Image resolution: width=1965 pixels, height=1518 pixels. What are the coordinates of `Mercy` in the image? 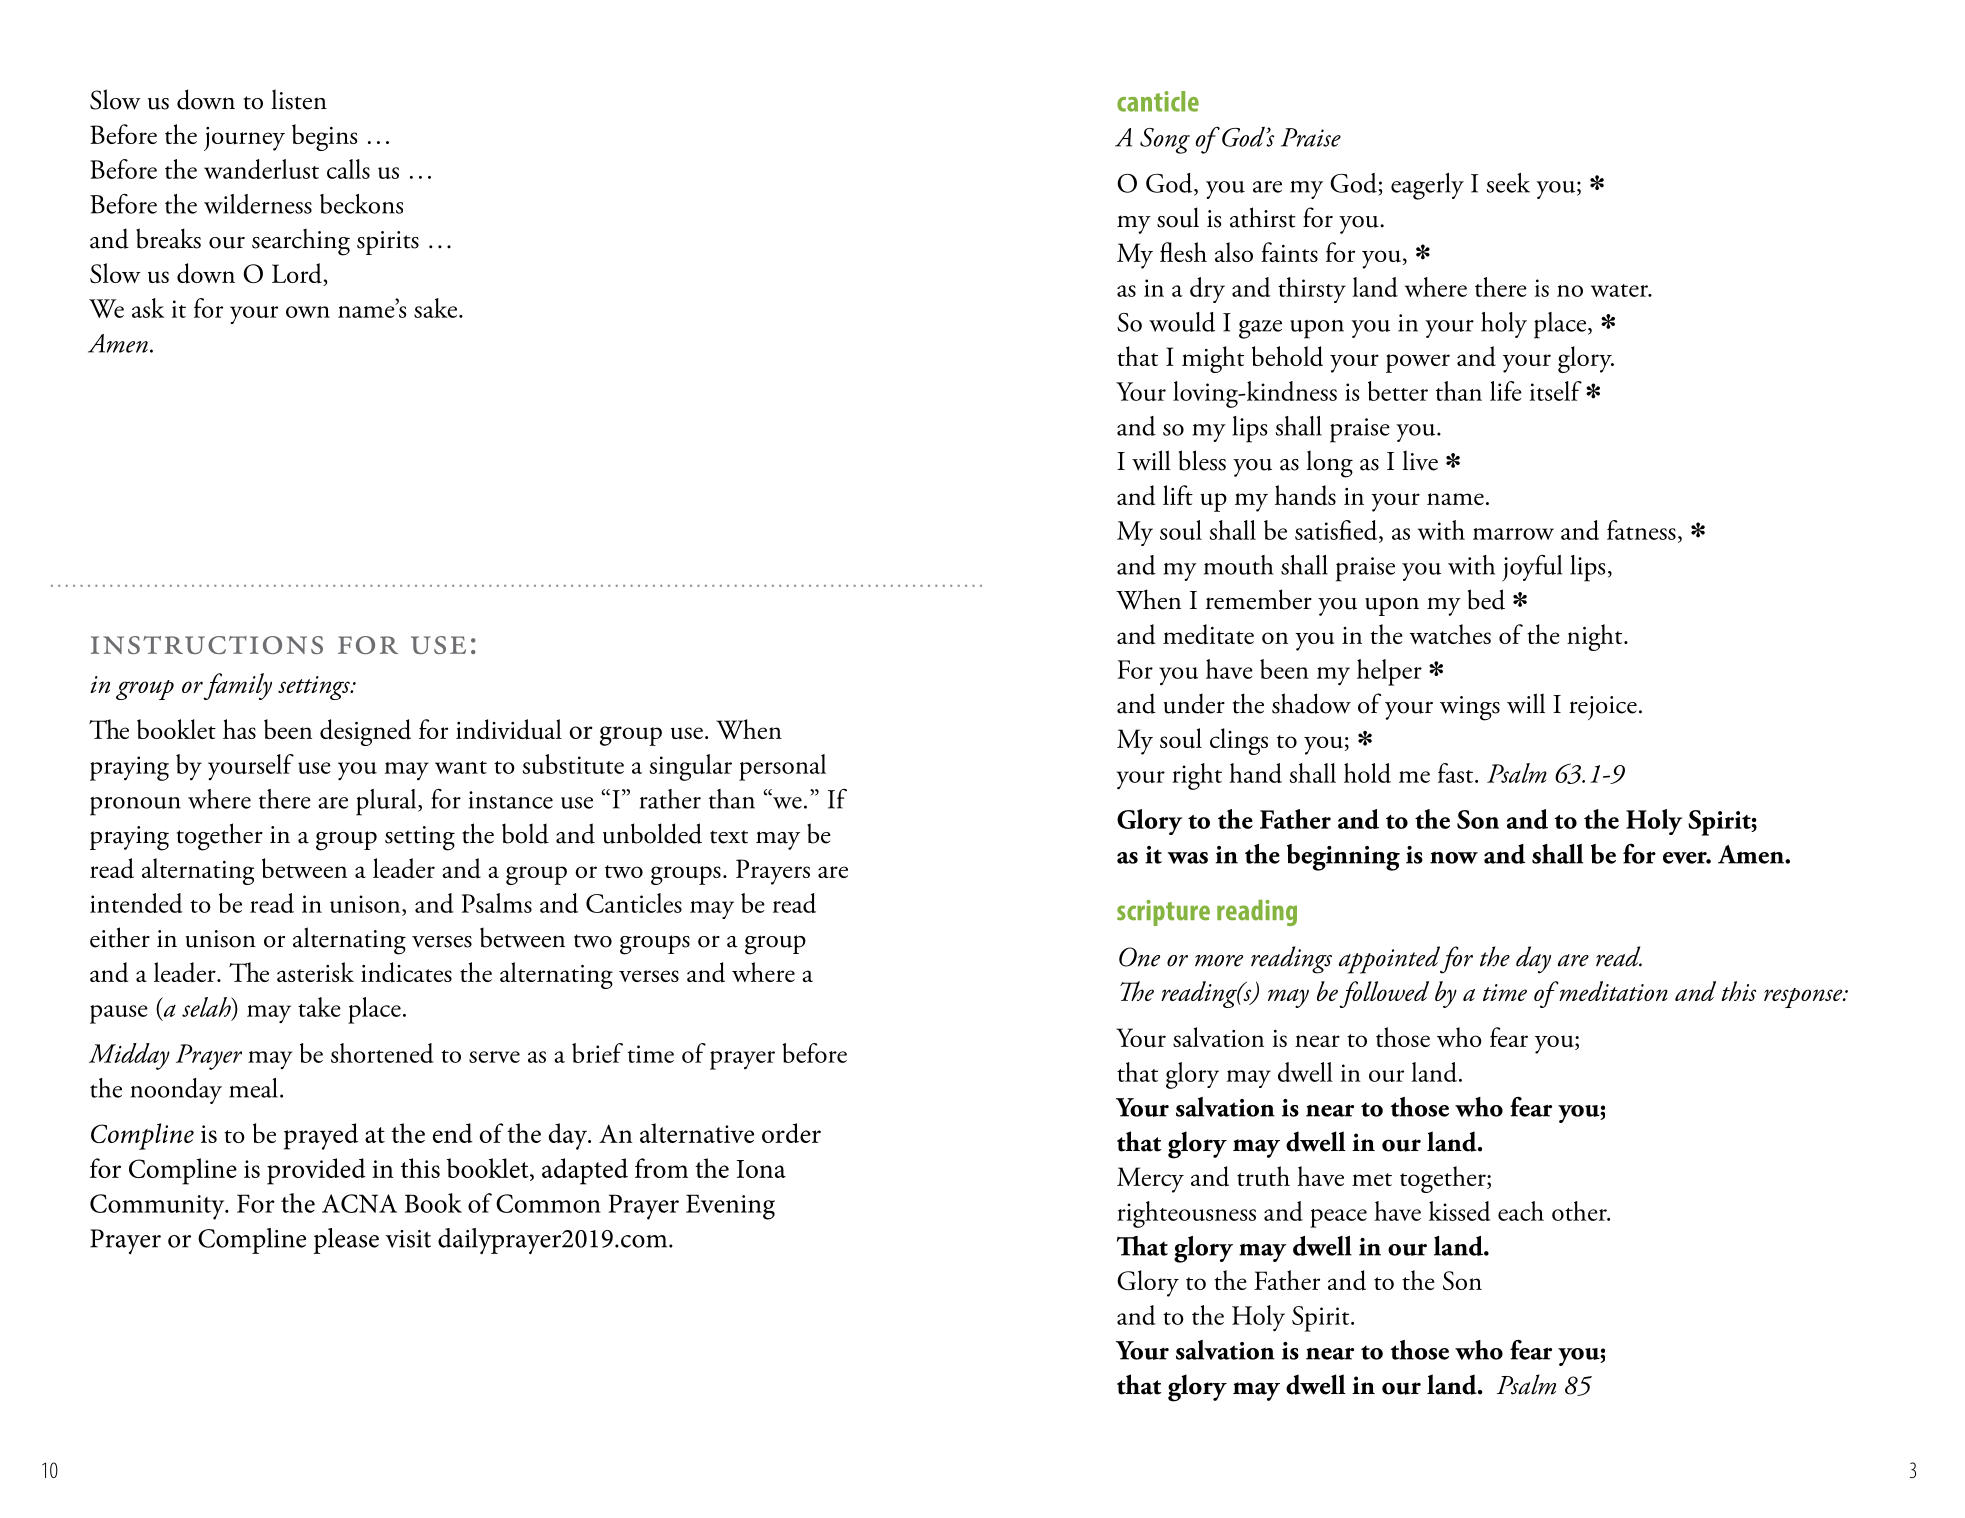 It's located at (1150, 1180).
